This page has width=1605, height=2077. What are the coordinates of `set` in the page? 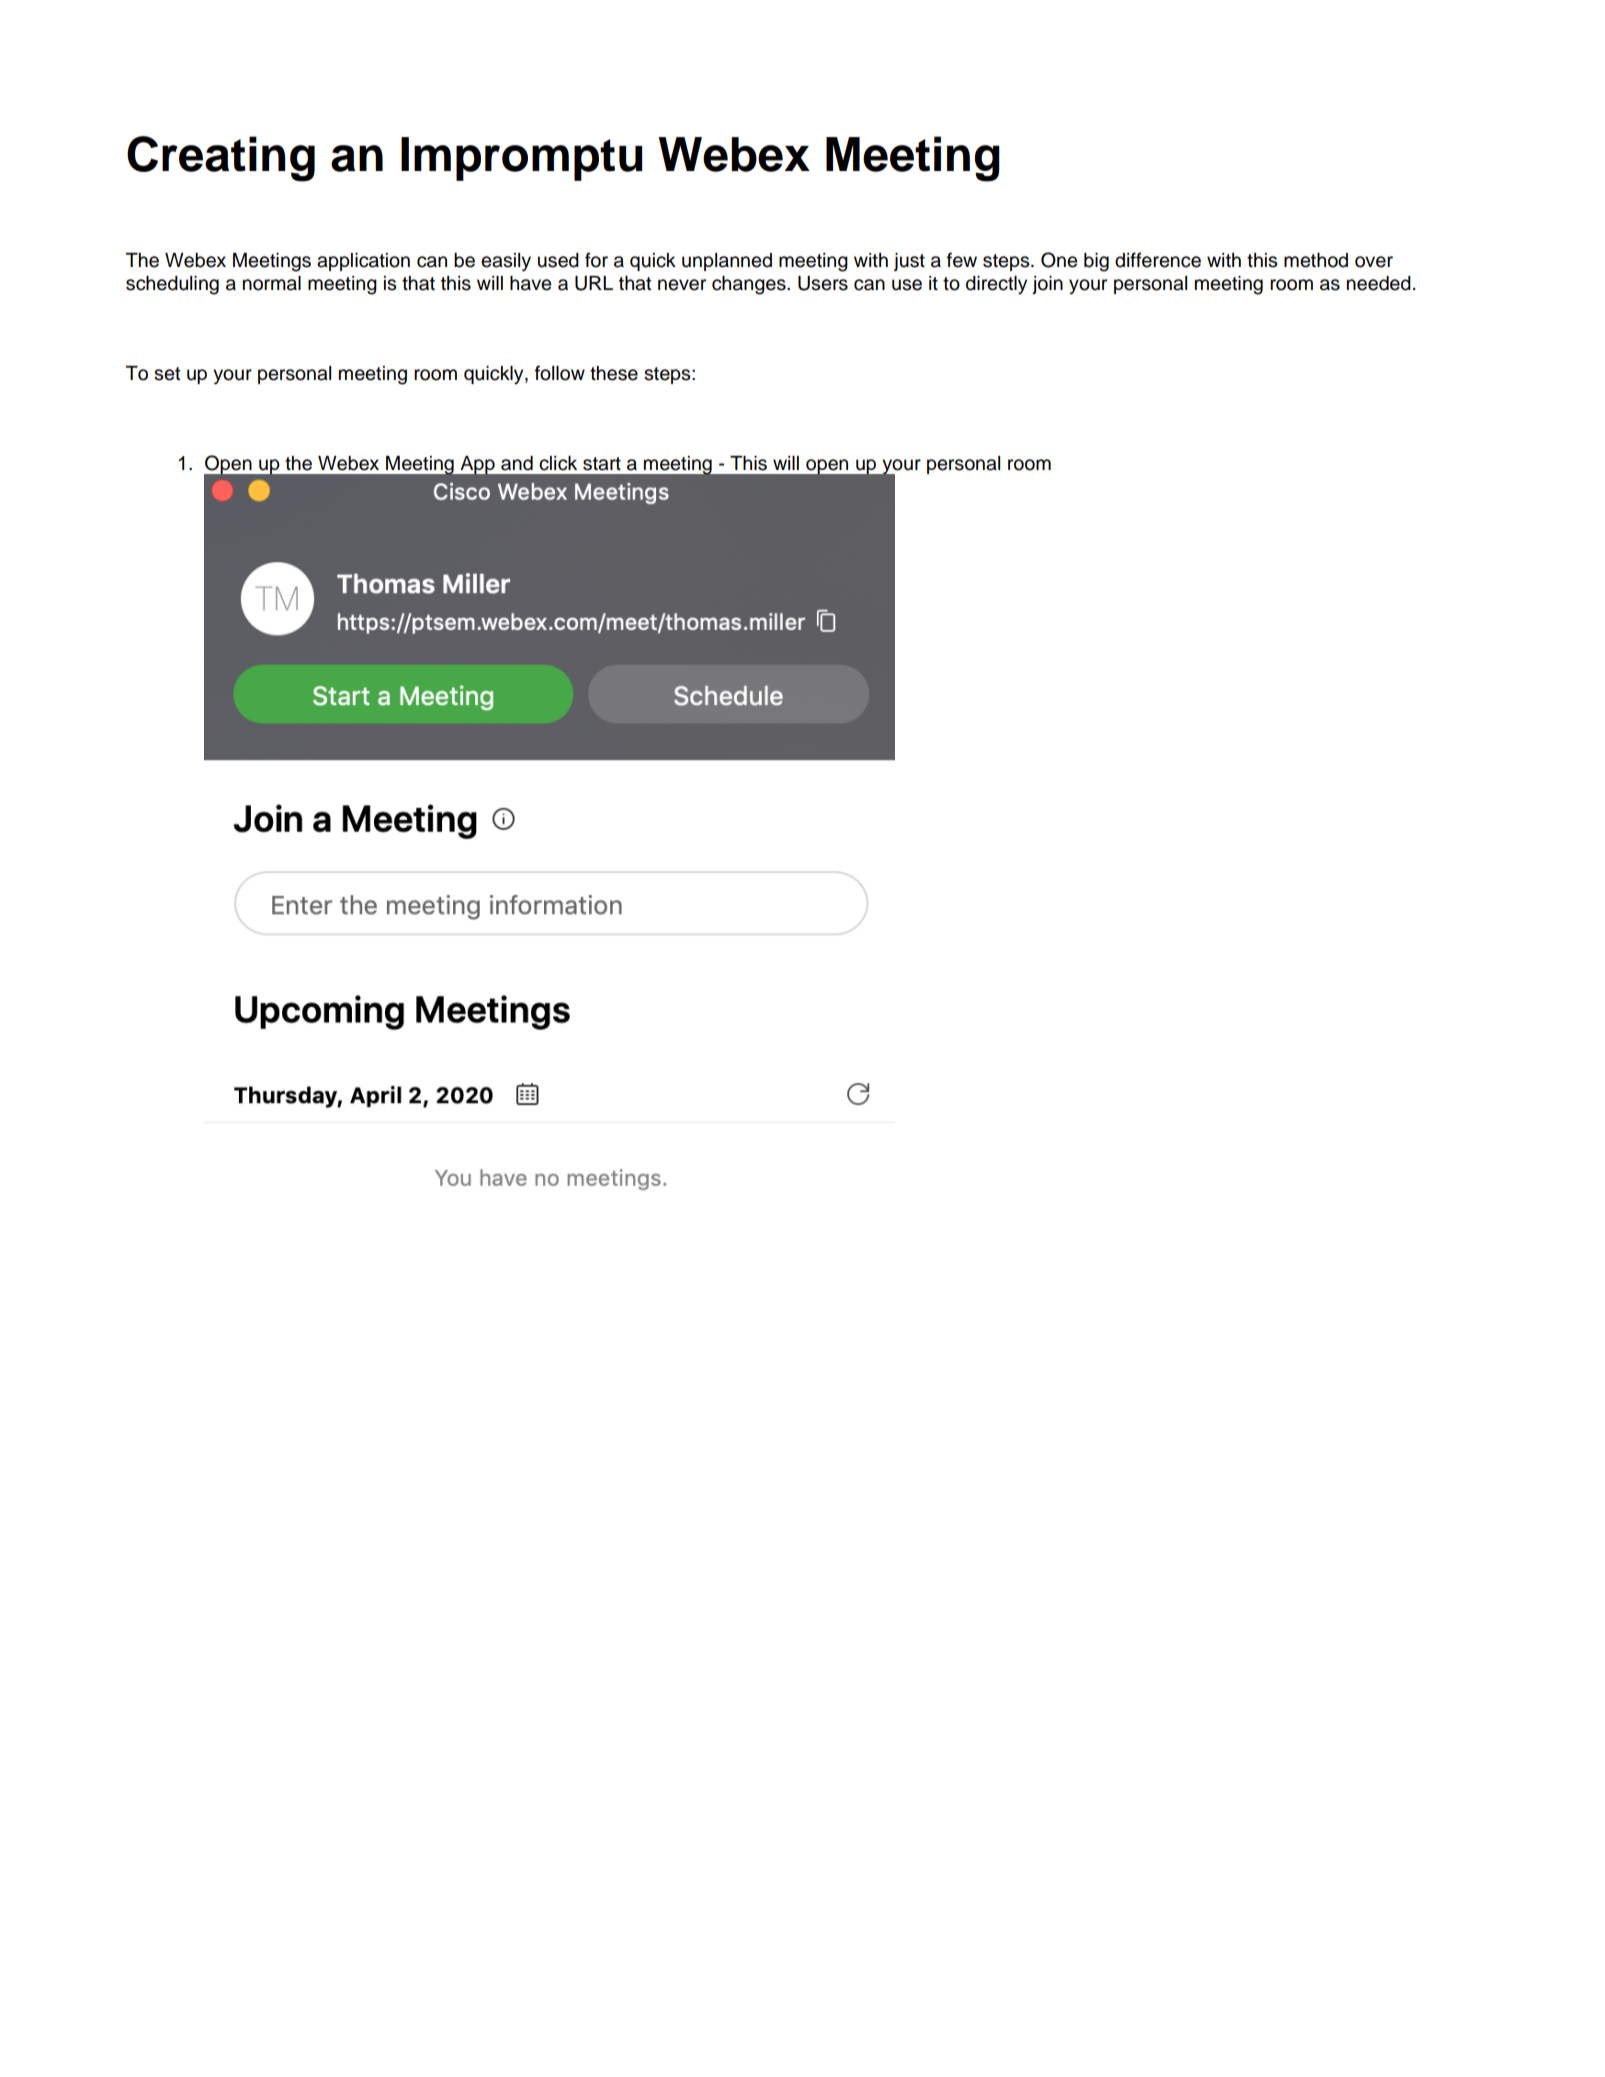 It's located at (167, 374).
